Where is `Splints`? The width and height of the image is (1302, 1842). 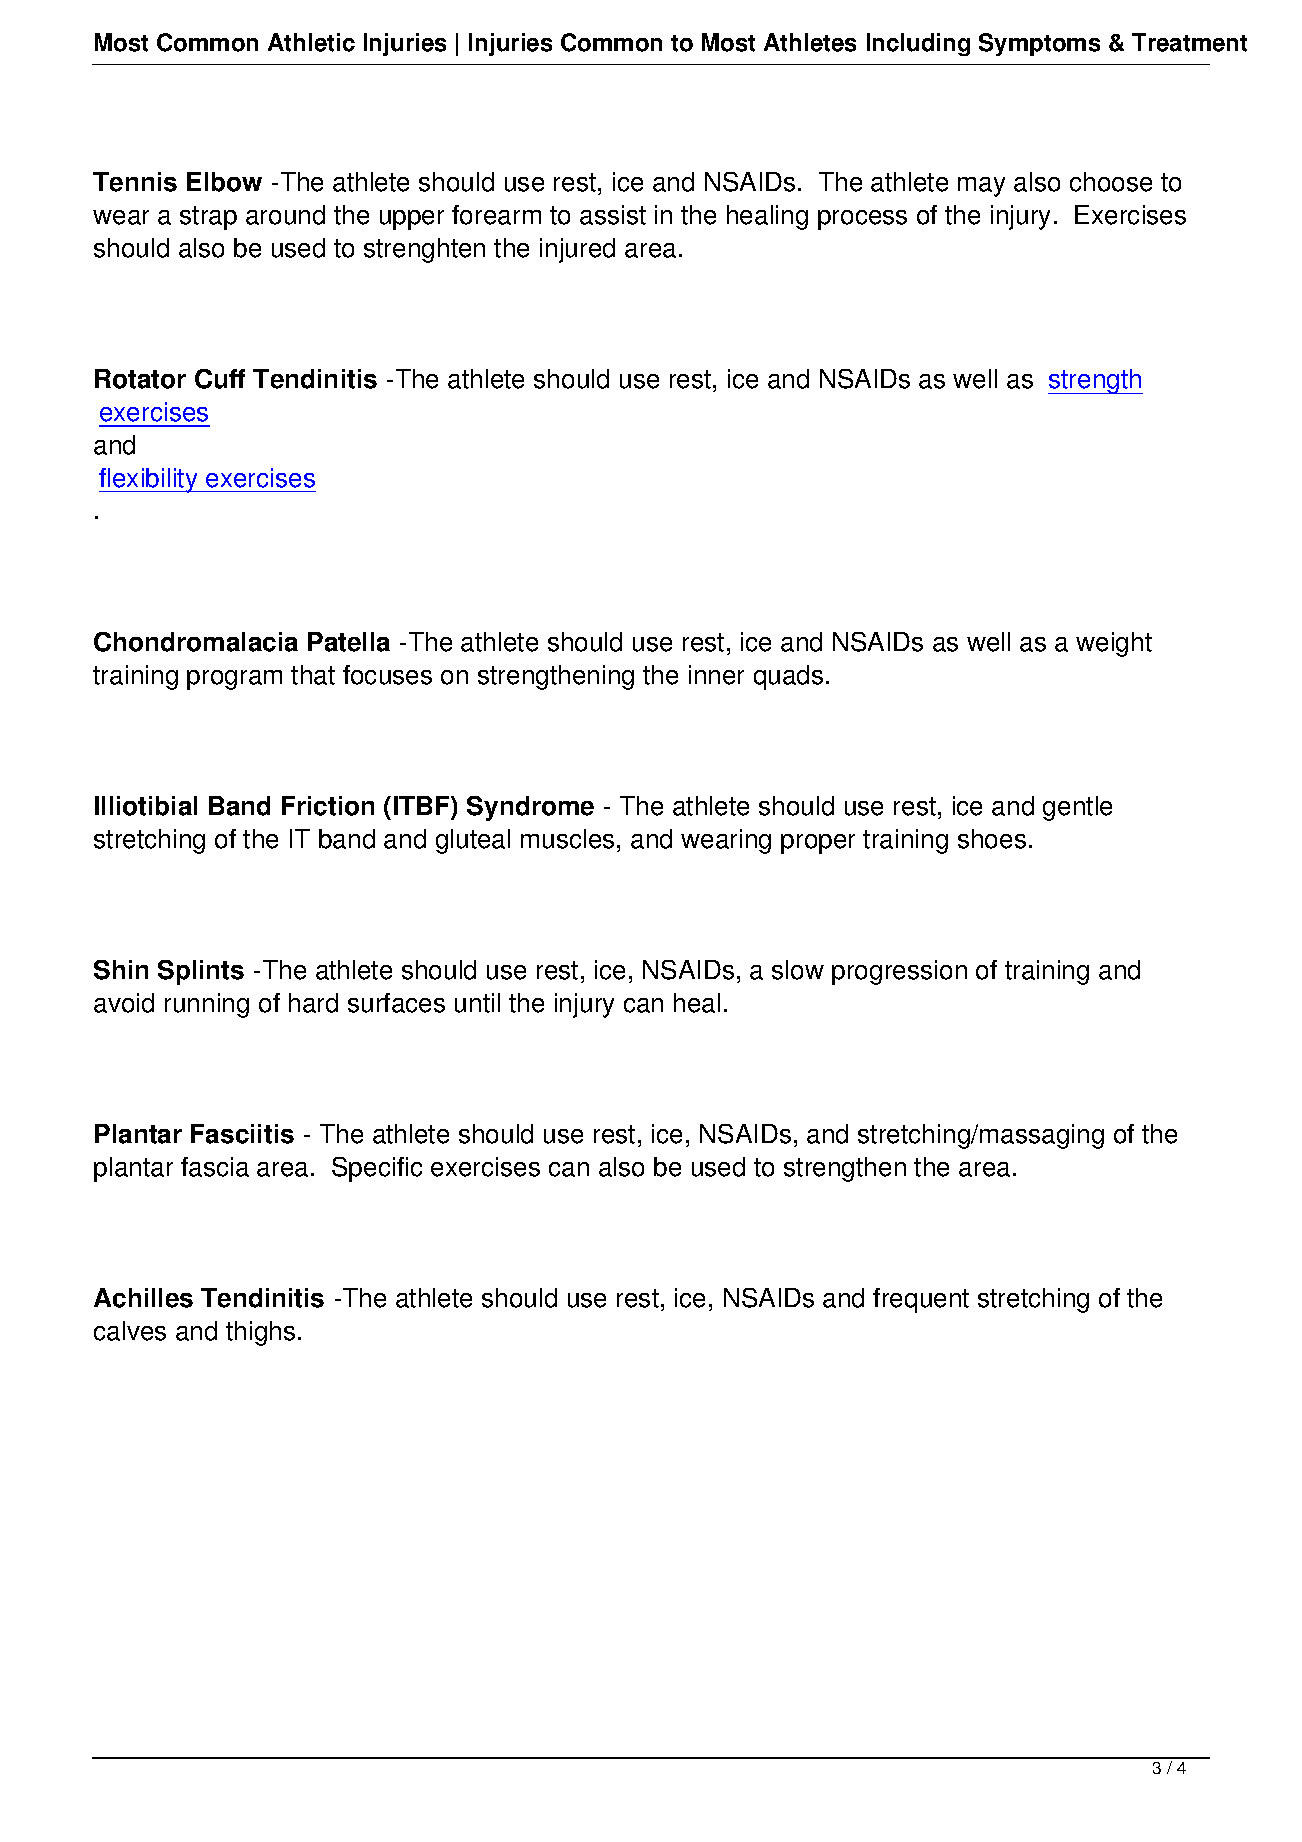
Splints is located at coordinates (201, 972).
